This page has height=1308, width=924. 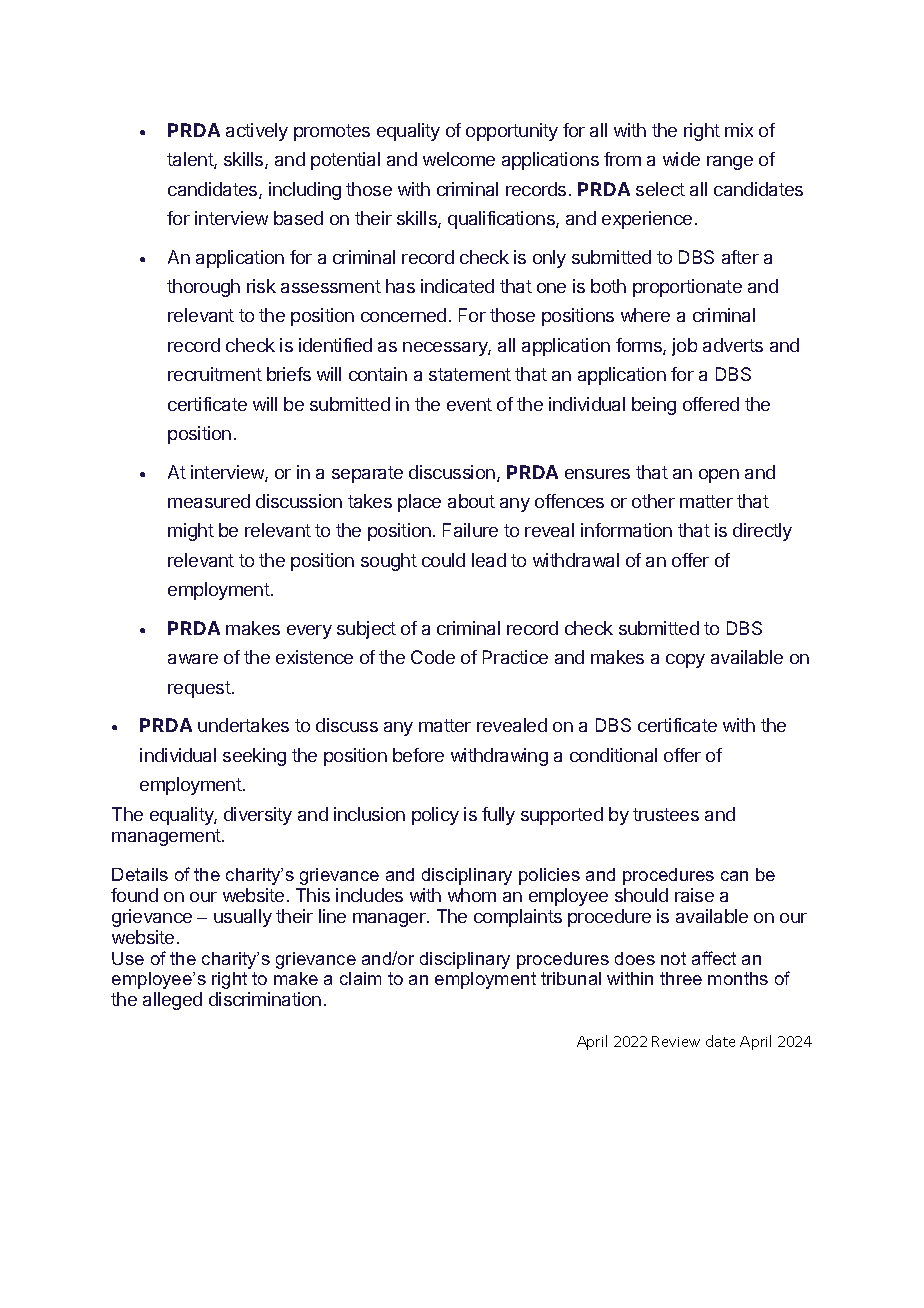 What do you see at coordinates (443, 560) in the page?
I see `could` at bounding box center [443, 560].
